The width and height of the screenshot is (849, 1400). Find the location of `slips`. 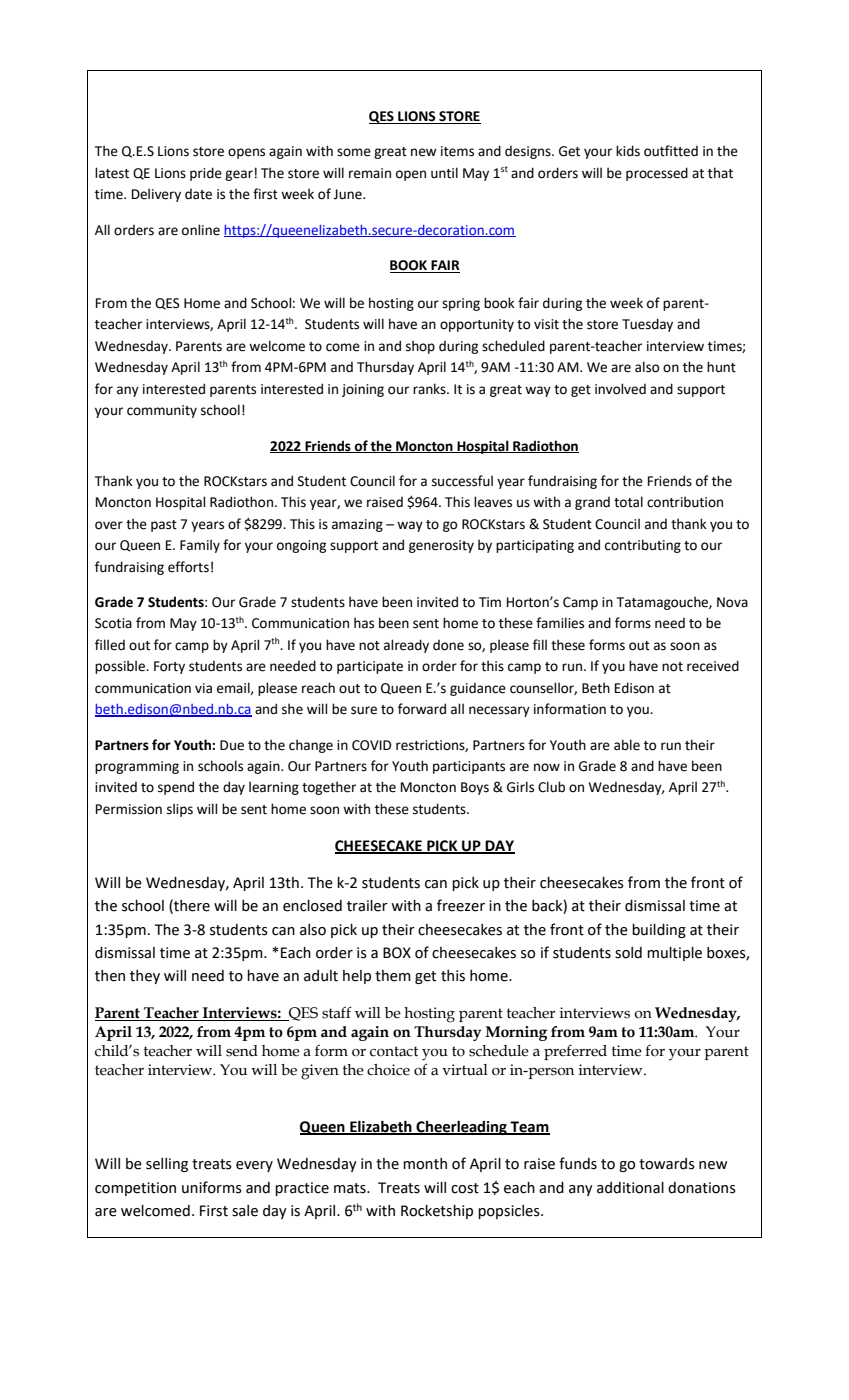

slips is located at coordinates (180, 810).
